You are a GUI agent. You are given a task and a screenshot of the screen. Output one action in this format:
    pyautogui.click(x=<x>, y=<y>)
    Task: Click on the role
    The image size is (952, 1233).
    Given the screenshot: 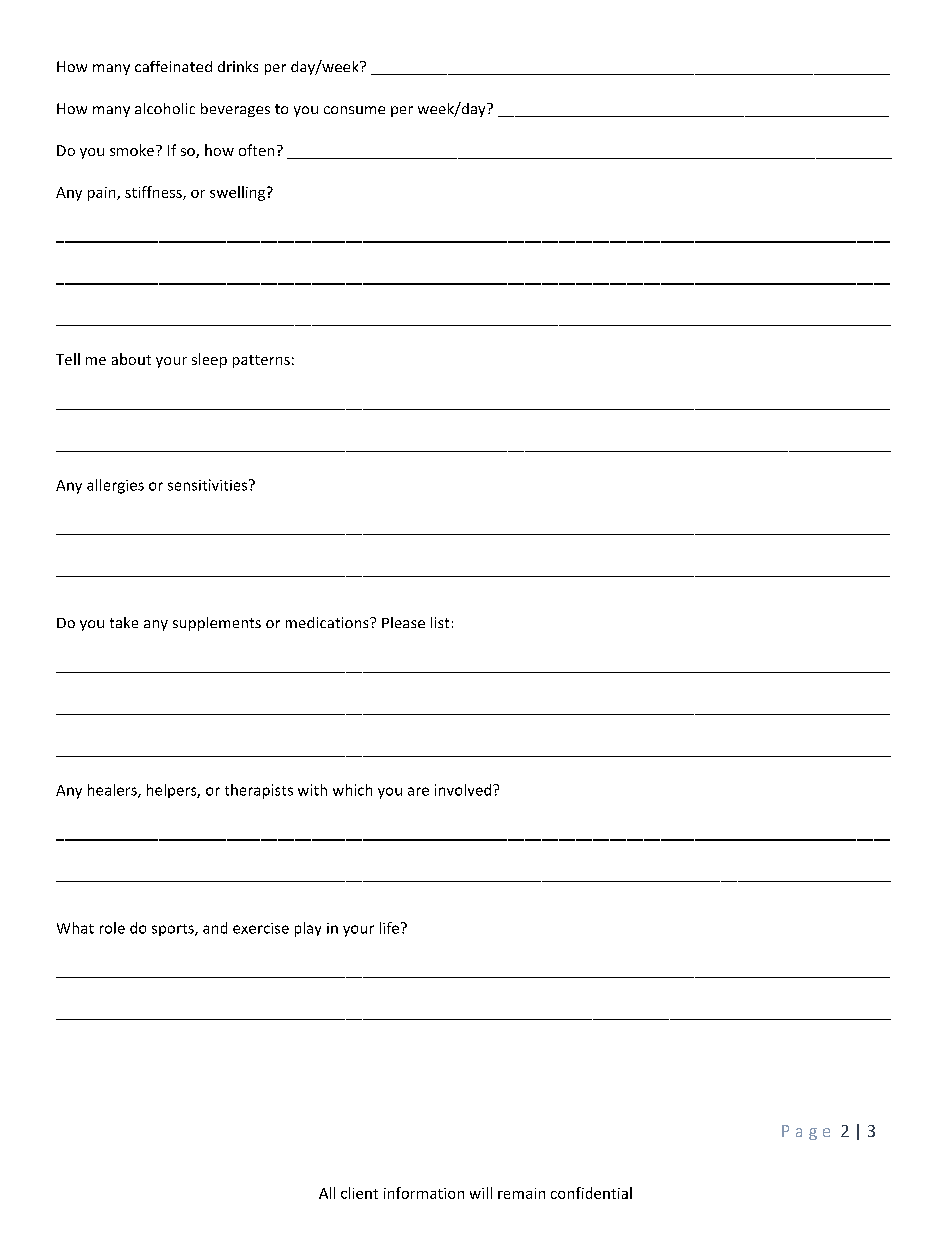 What is the action you would take?
    pyautogui.click(x=112, y=928)
